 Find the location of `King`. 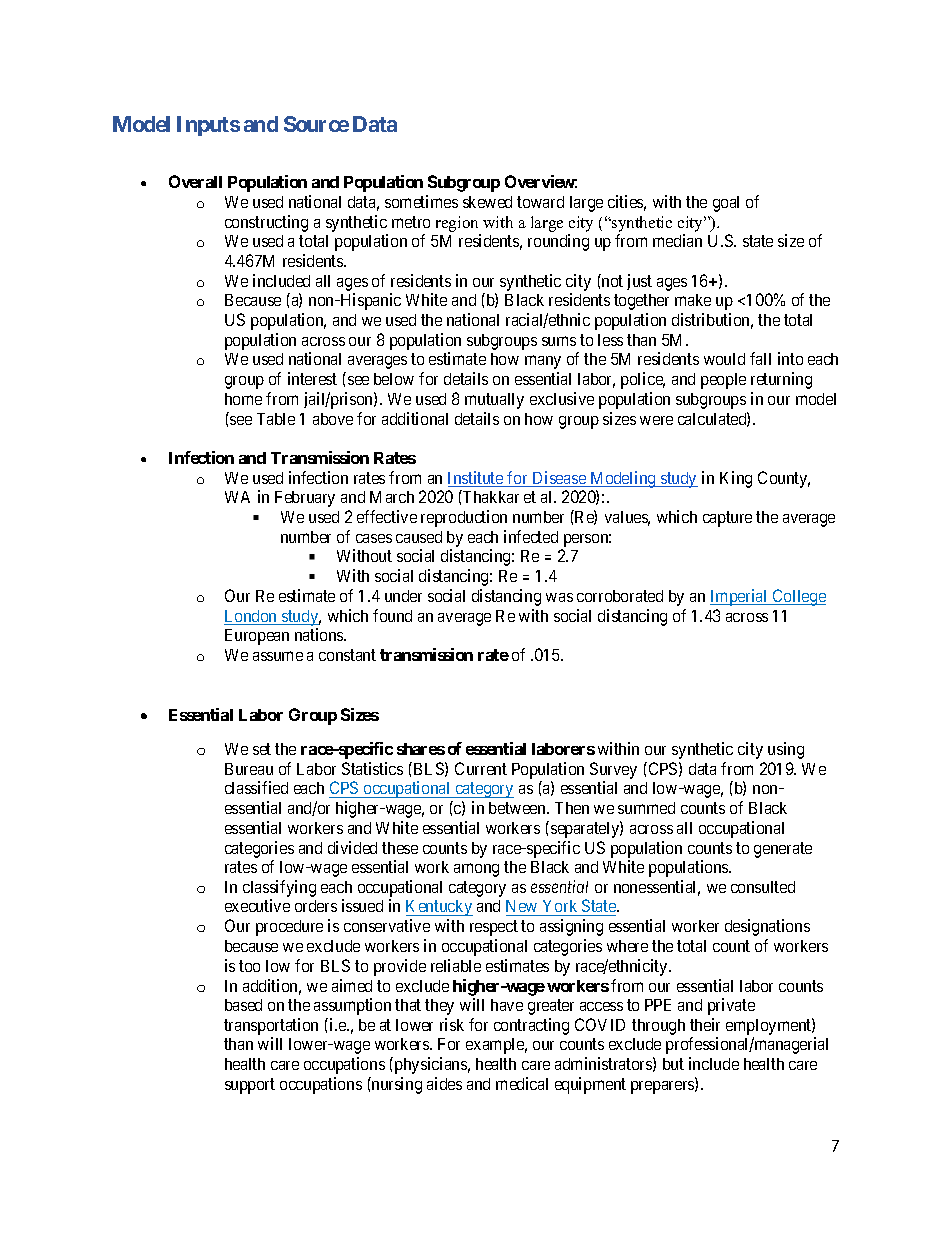

King is located at coordinates (736, 479).
